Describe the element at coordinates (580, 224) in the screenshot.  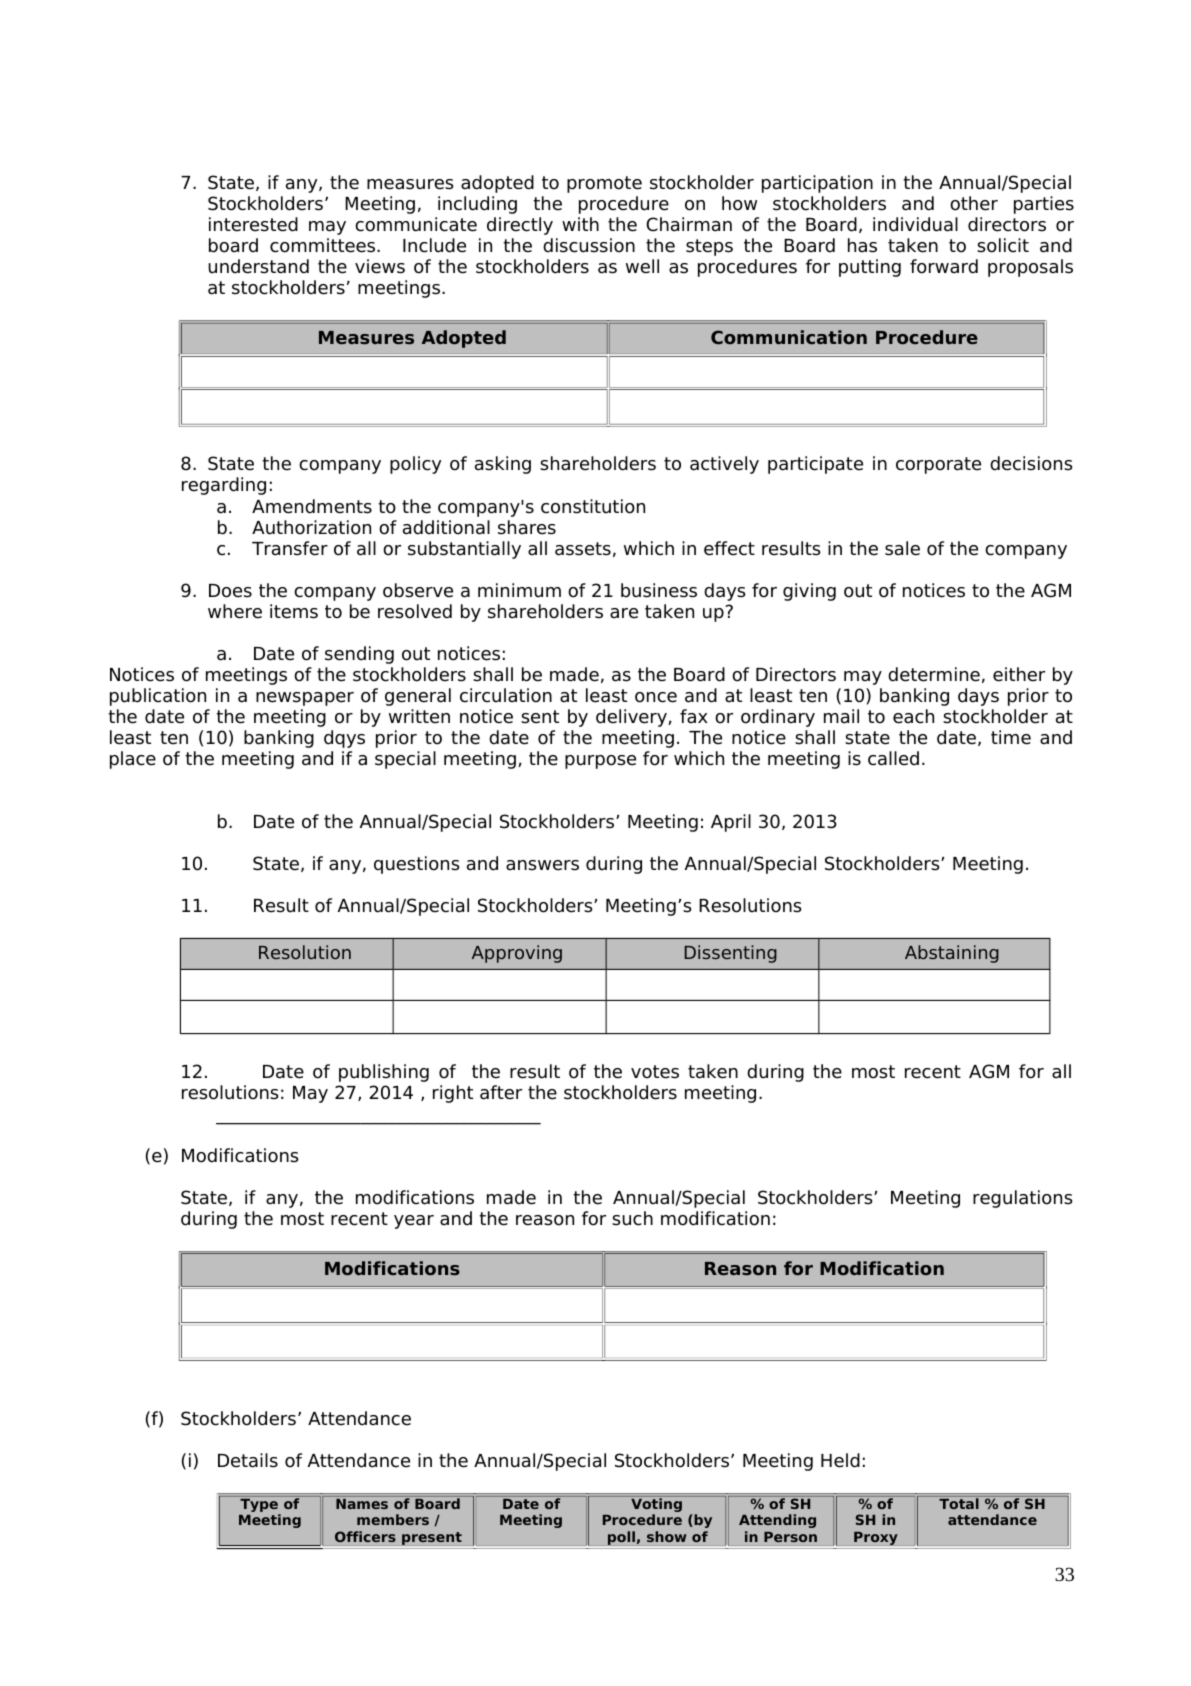
I see `with` at that location.
